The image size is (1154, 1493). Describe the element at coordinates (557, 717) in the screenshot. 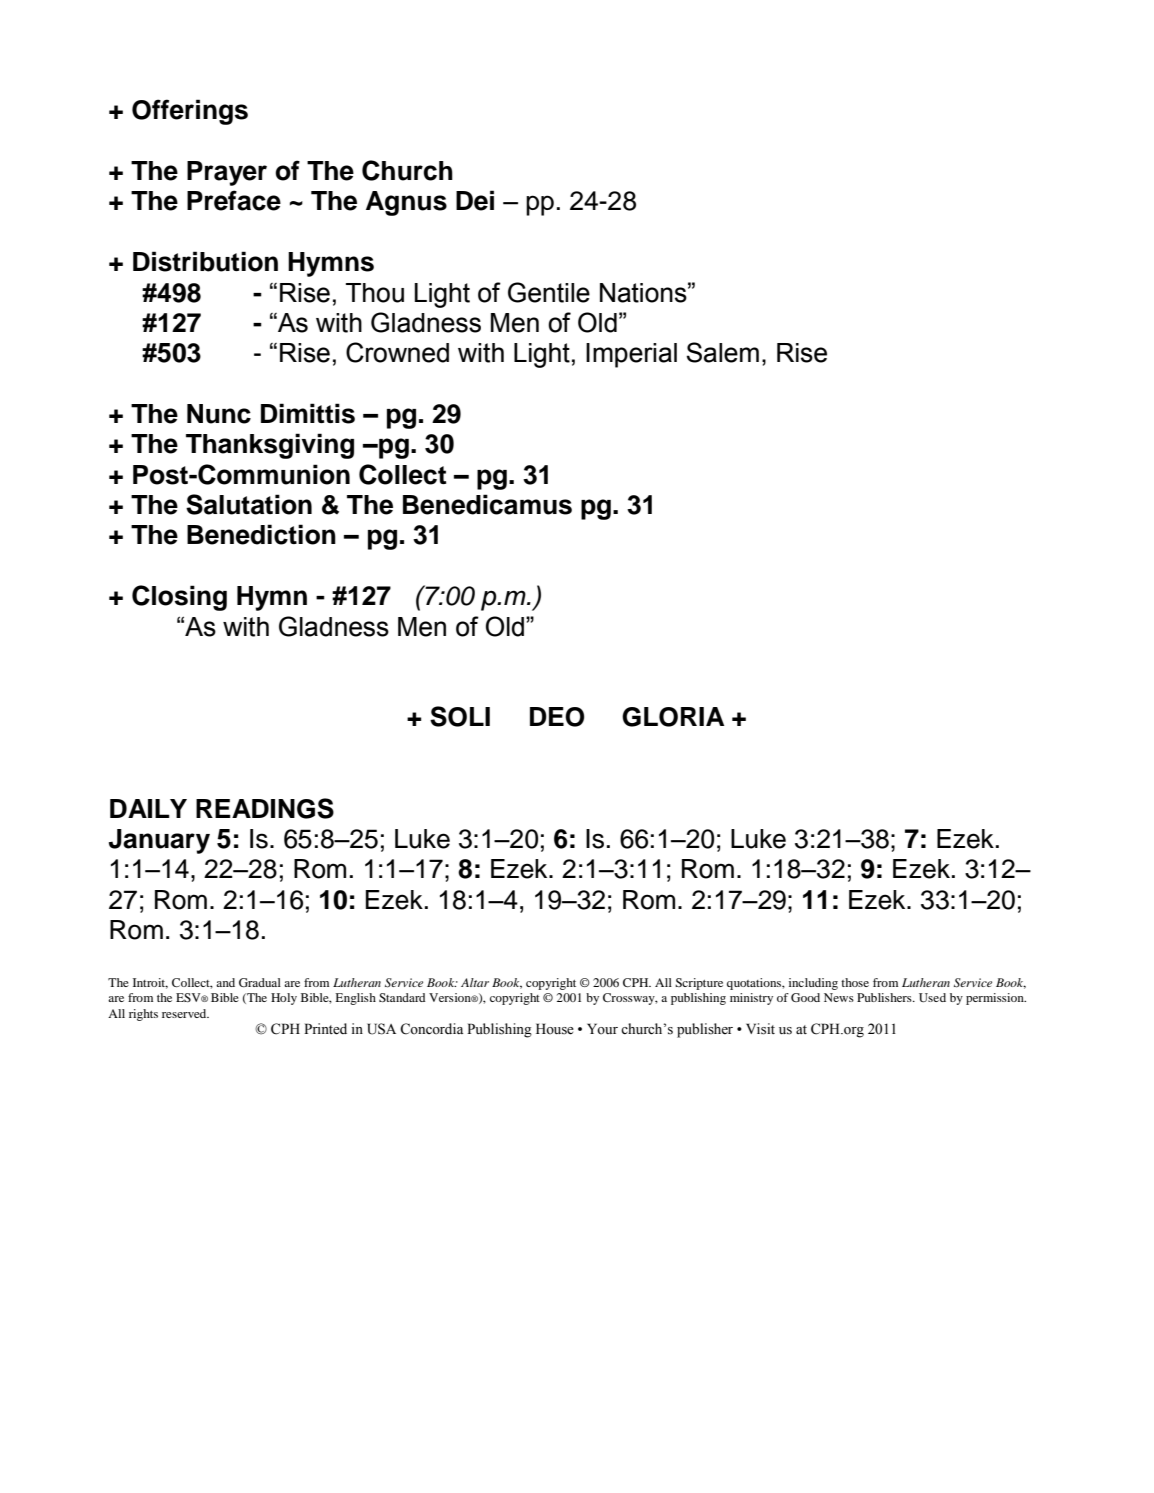

I see `DEO` at that location.
